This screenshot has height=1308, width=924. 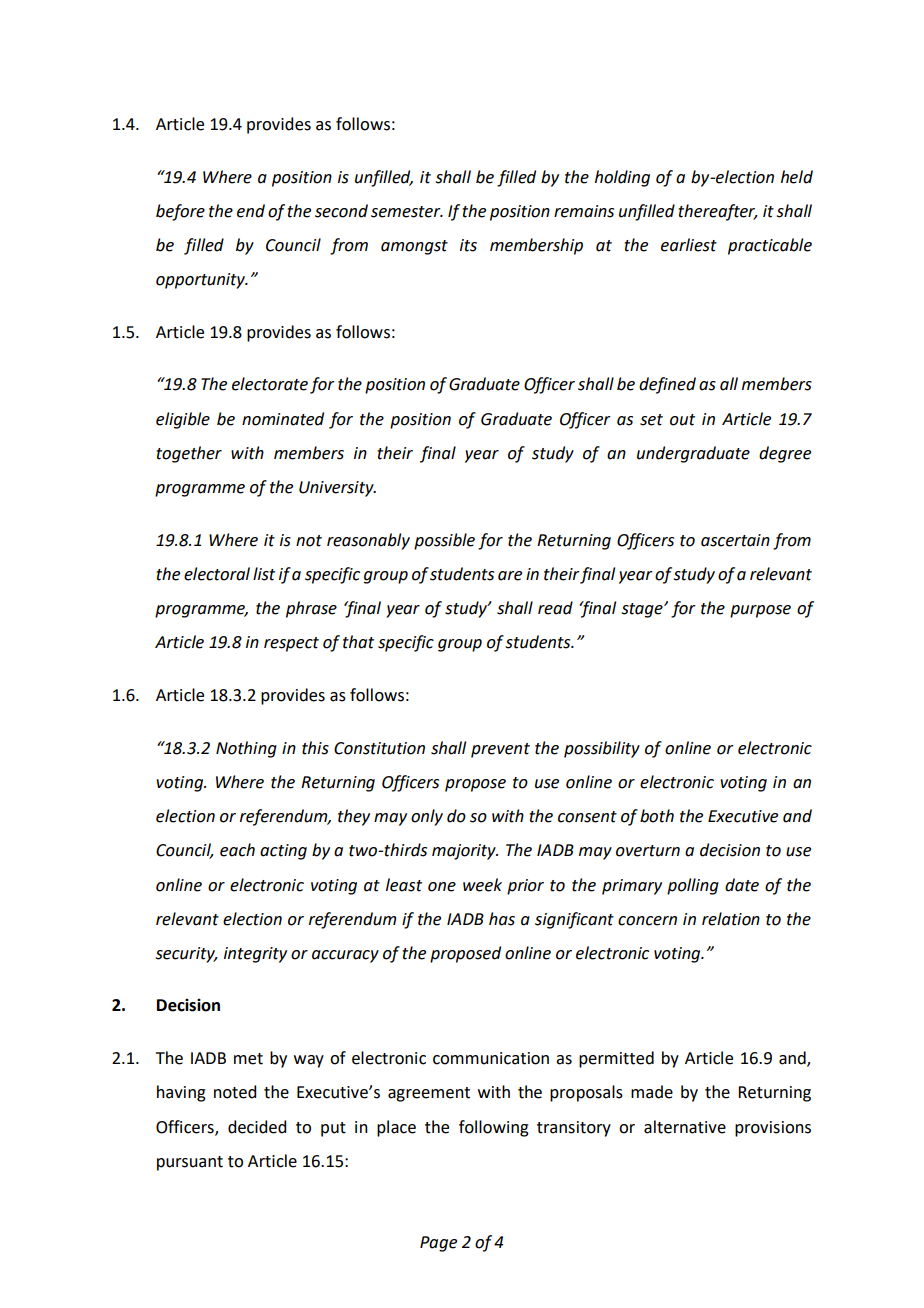 What do you see at coordinates (468, 245) in the screenshot?
I see `its` at bounding box center [468, 245].
